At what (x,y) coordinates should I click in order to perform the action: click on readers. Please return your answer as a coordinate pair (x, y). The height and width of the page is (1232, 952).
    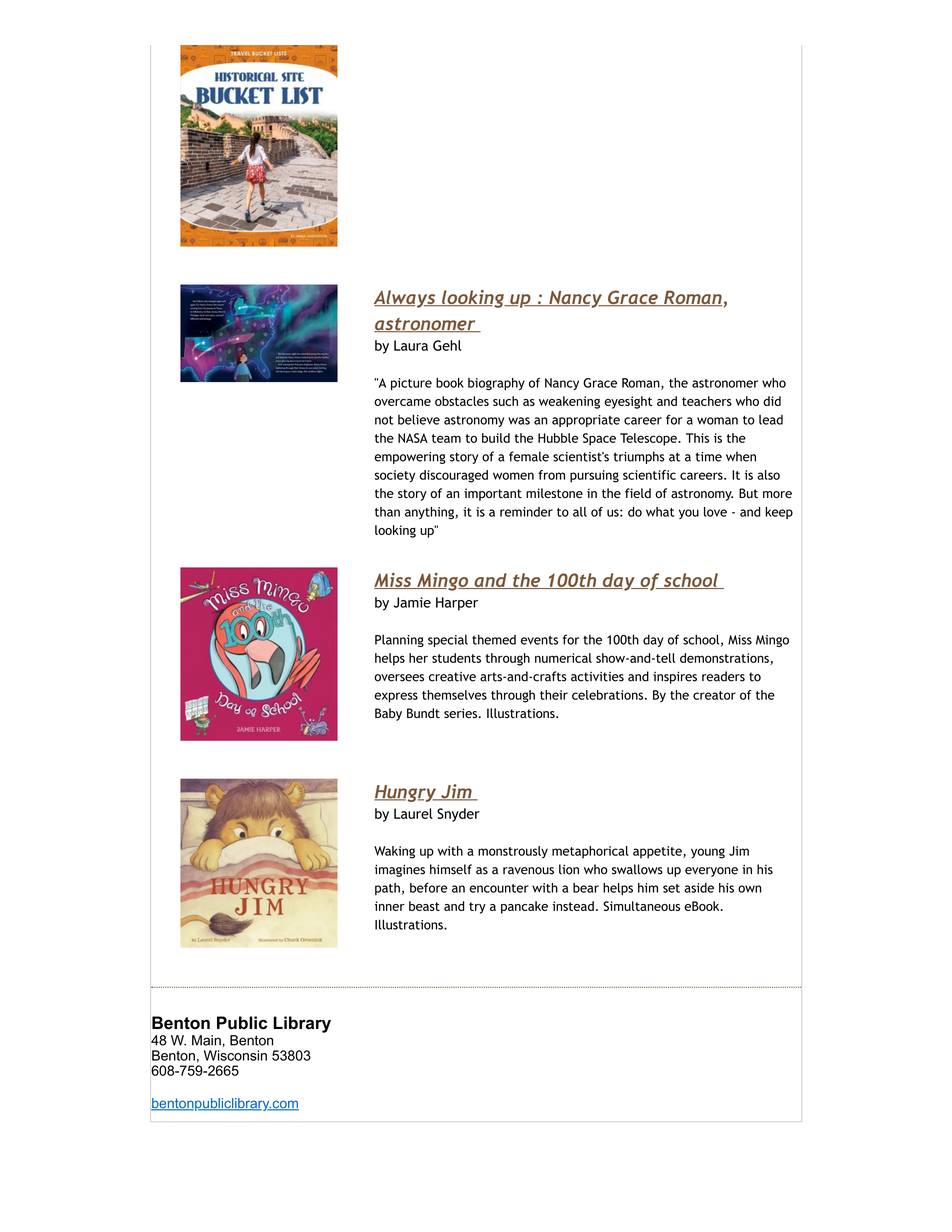
    Looking at the image, I should click on (723, 676).
